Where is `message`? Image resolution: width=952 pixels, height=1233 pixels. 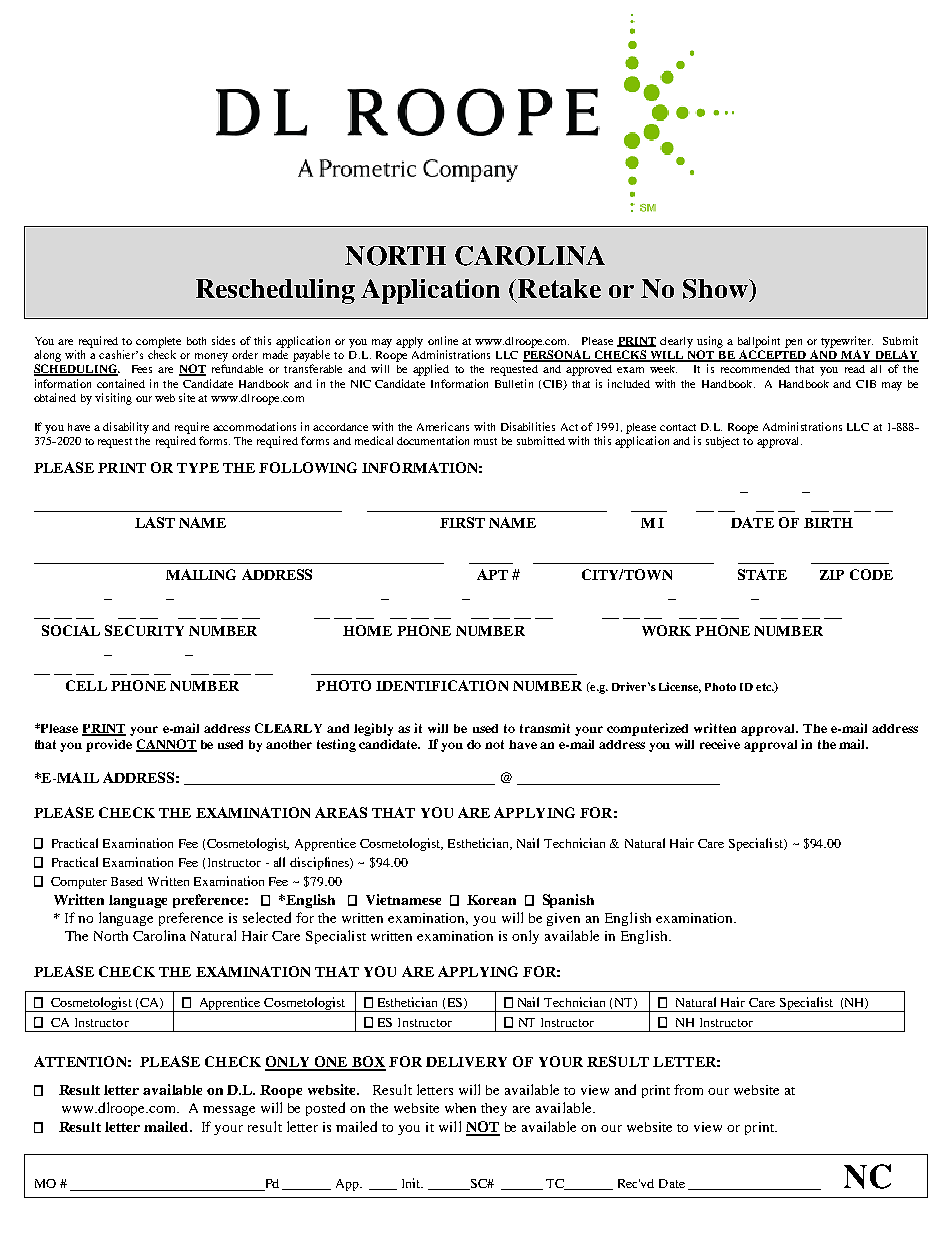 message is located at coordinates (229, 1111).
